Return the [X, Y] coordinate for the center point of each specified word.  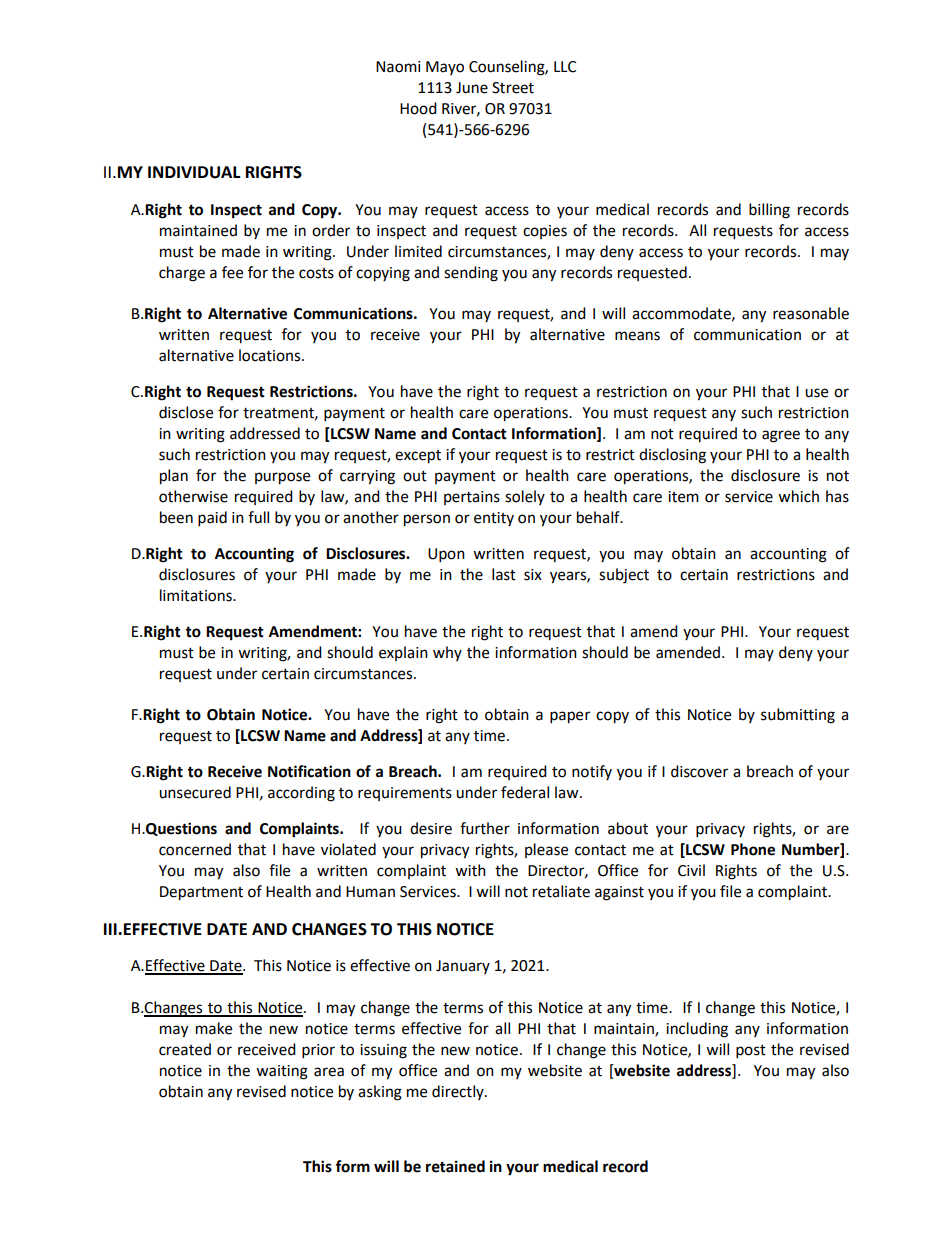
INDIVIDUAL [194, 172]
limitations [197, 595]
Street [513, 88]
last [504, 574]
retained [455, 1166]
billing [769, 211]
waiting [282, 1072]
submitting [798, 716]
